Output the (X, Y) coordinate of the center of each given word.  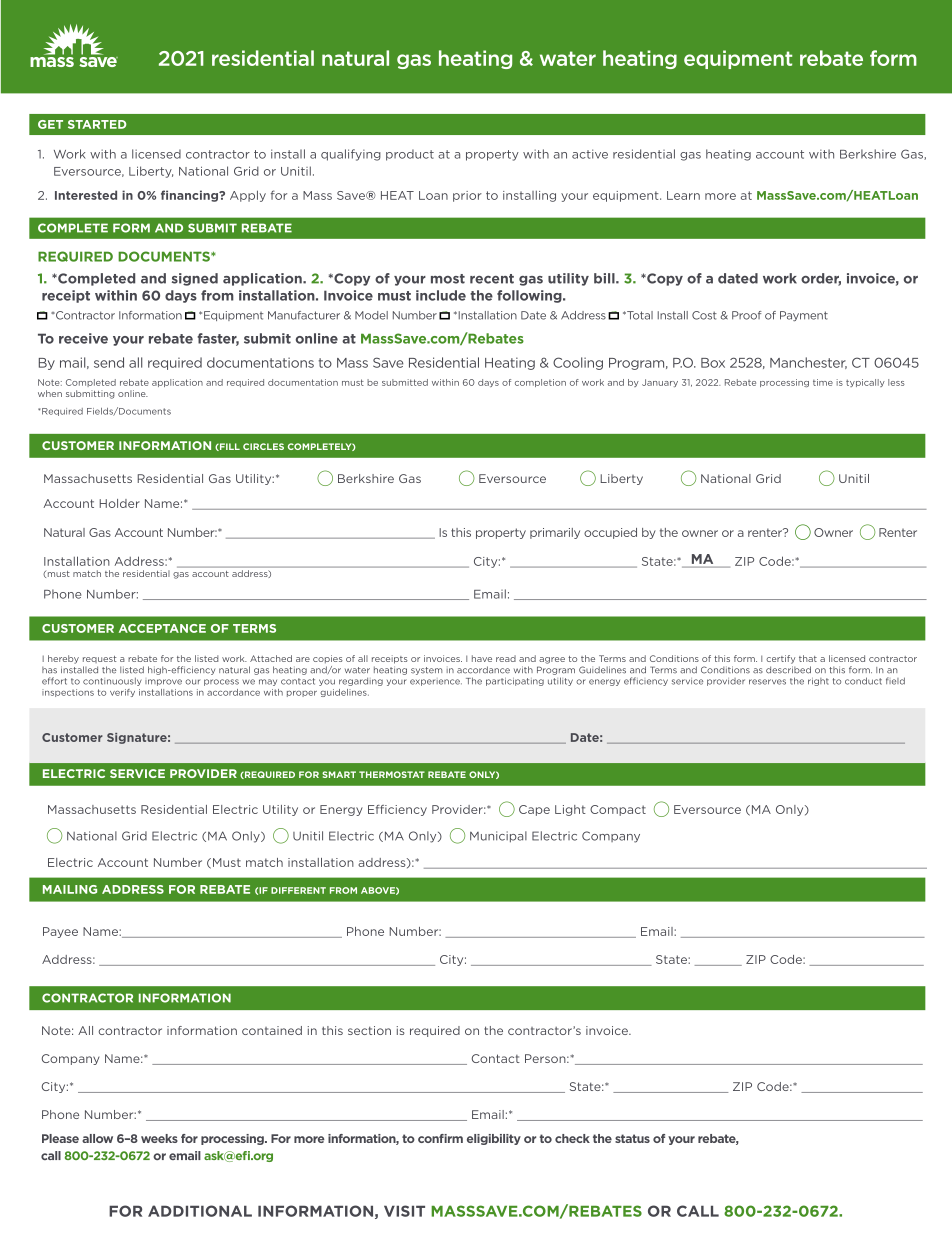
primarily (555, 533)
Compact (618, 810)
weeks (159, 1138)
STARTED (97, 124)
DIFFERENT (298, 890)
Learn (683, 195)
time (823, 382)
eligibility (494, 1139)
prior (467, 196)
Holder (120, 503)
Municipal (498, 837)
